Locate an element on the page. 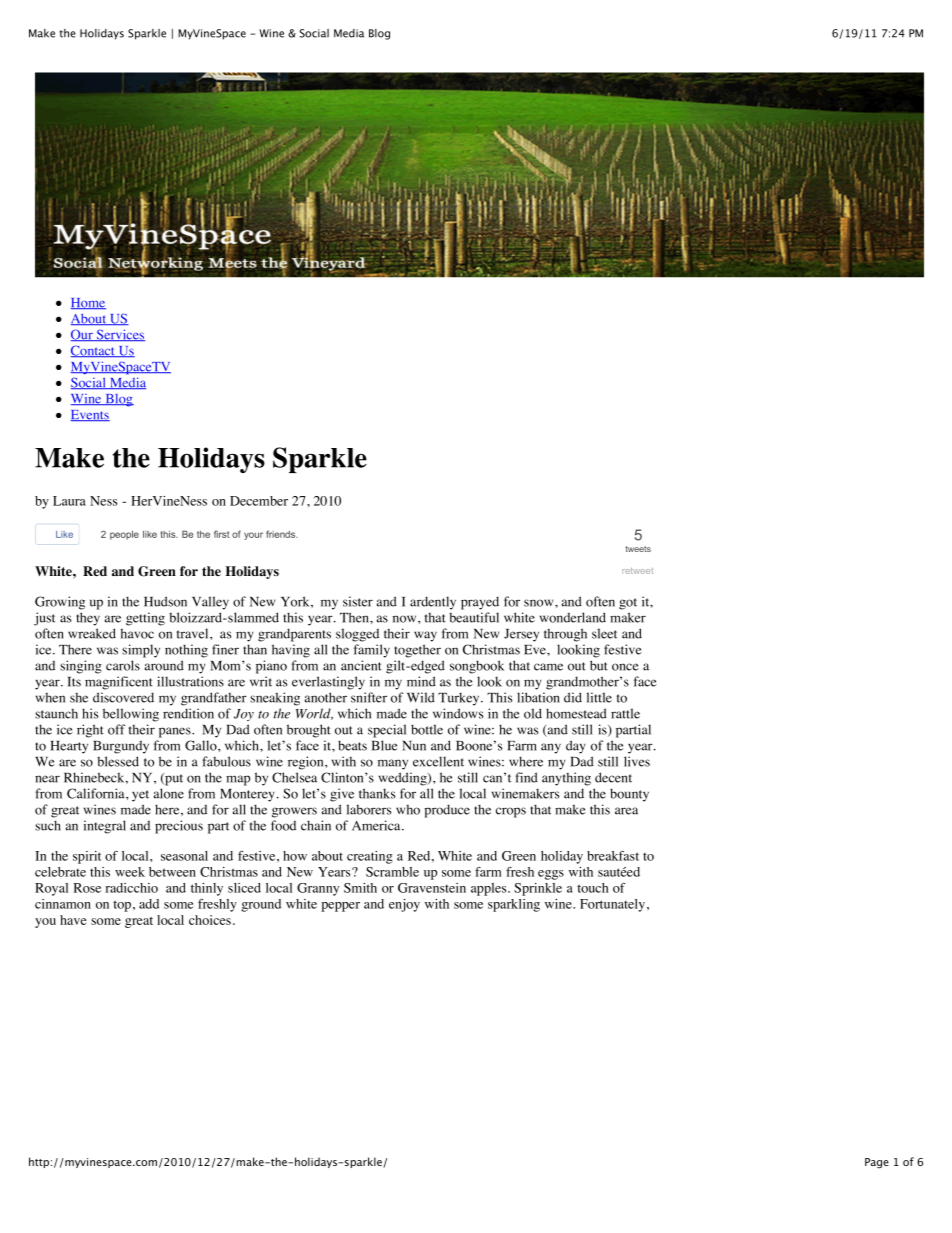 The height and width of the page is (1233, 952). breakfast is located at coordinates (613, 856).
